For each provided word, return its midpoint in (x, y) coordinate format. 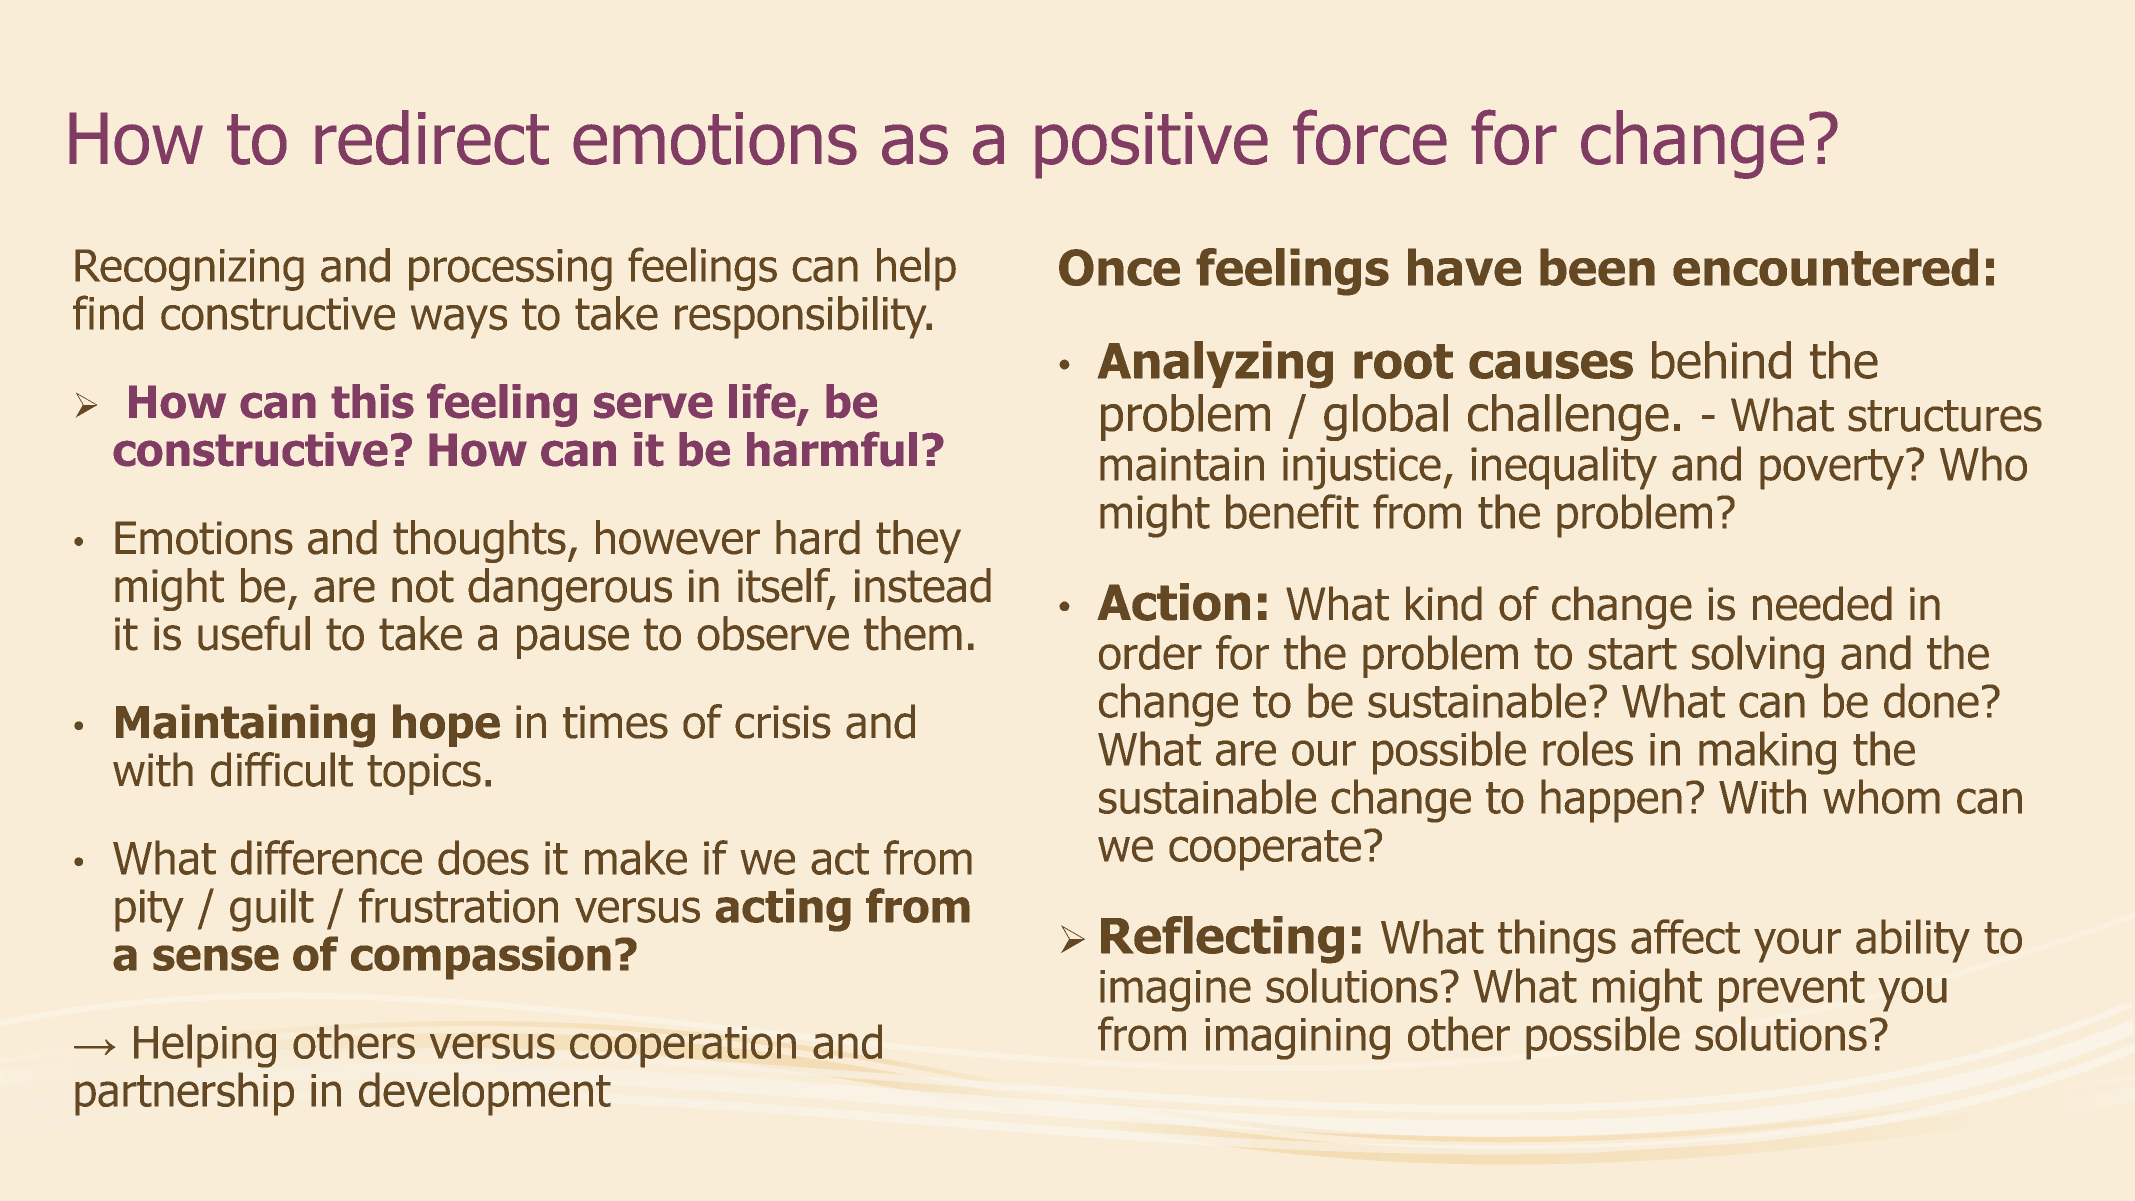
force (1370, 137)
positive (1151, 145)
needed (1822, 603)
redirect (432, 138)
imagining (1297, 1039)
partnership (184, 1094)
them (913, 633)
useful (254, 633)
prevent (1792, 991)
